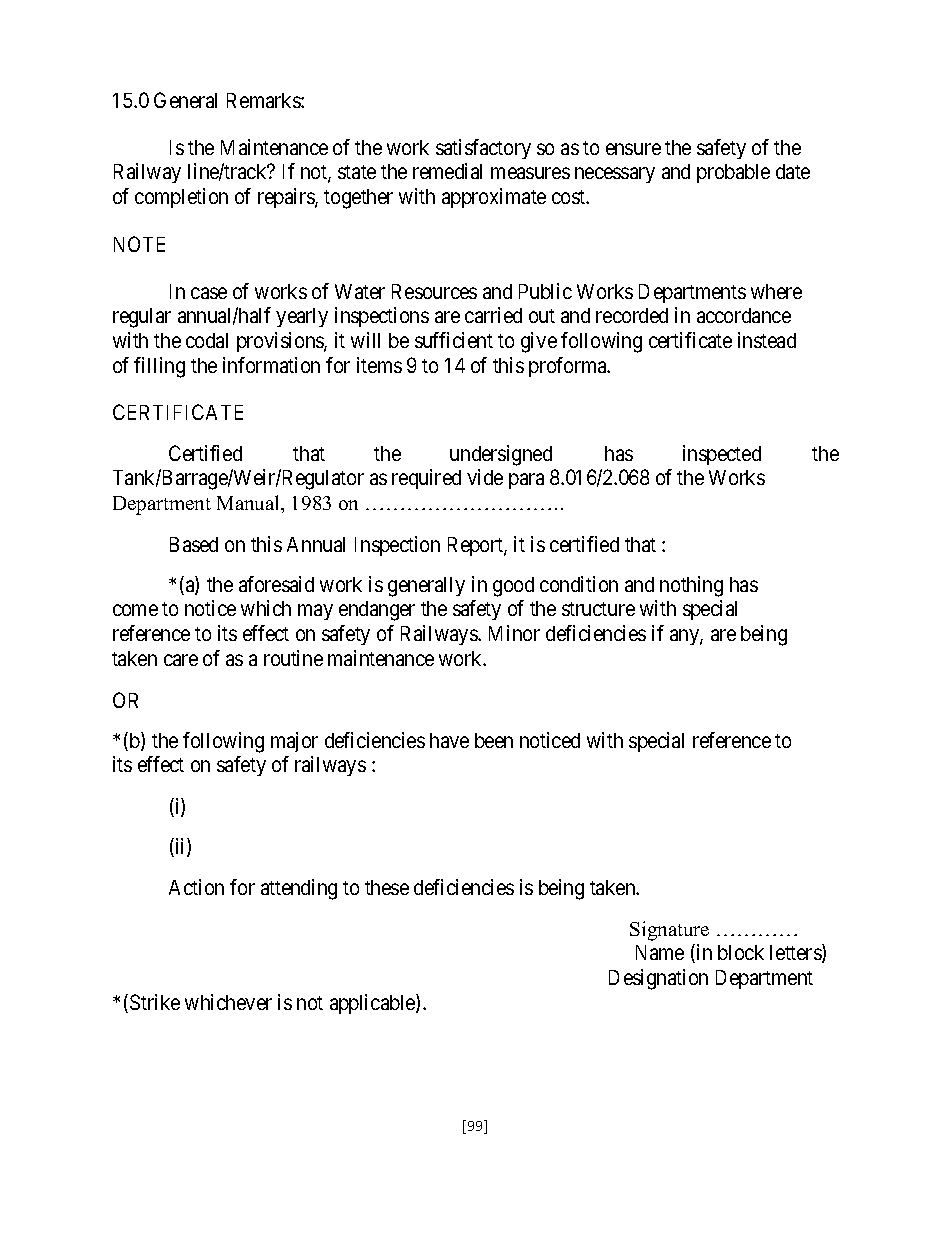 Image resolution: width=952 pixels, height=1233 pixels. I want to click on probable, so click(733, 173).
